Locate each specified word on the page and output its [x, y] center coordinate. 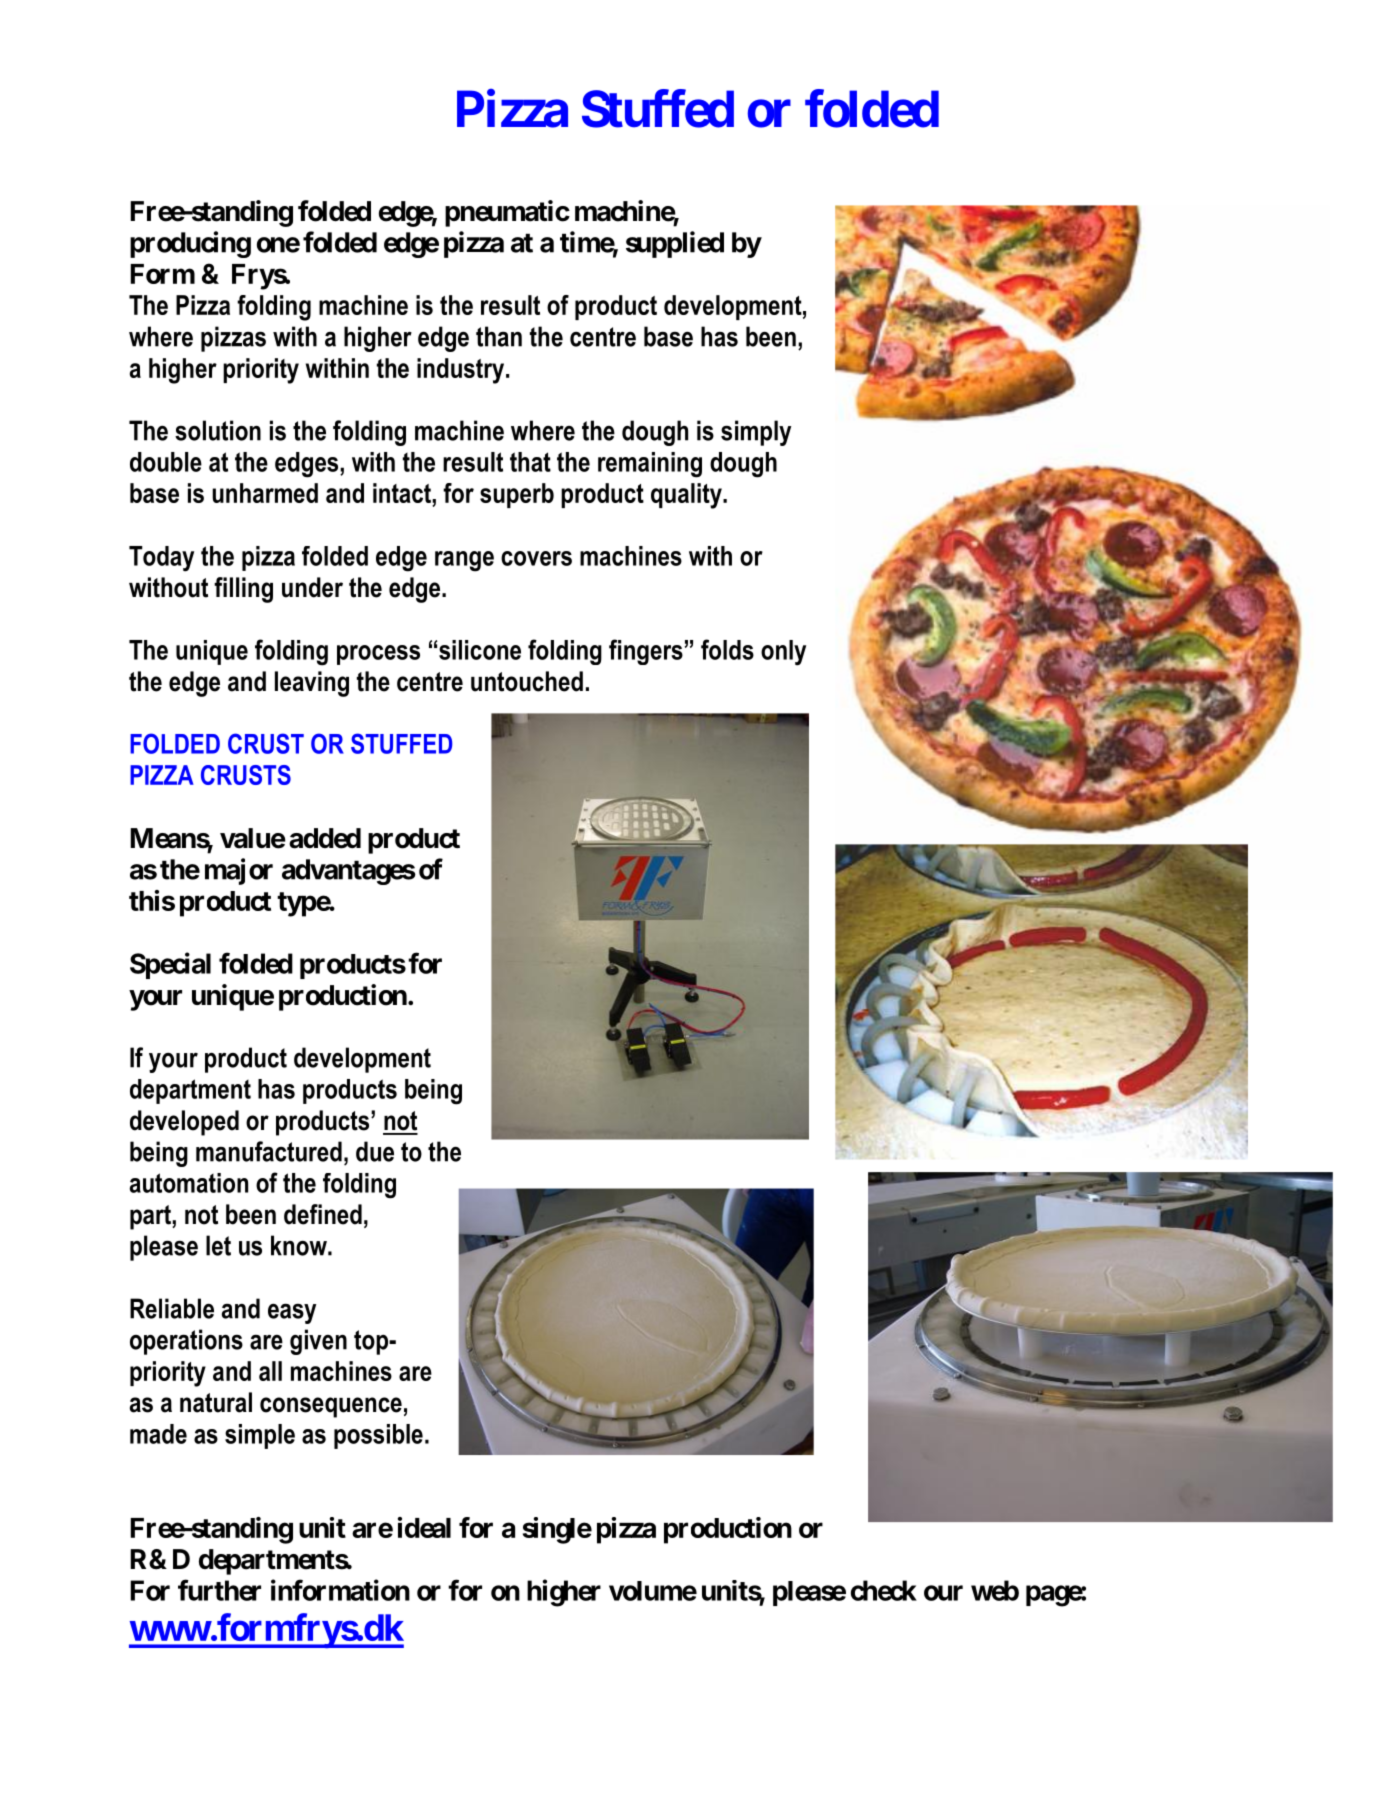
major [239, 871]
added [325, 838]
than [499, 336]
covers [536, 558]
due [375, 1151]
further [219, 1590]
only [783, 653]
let [218, 1245]
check [884, 1590]
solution [218, 430]
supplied [675, 244]
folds [727, 649]
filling [243, 590]
